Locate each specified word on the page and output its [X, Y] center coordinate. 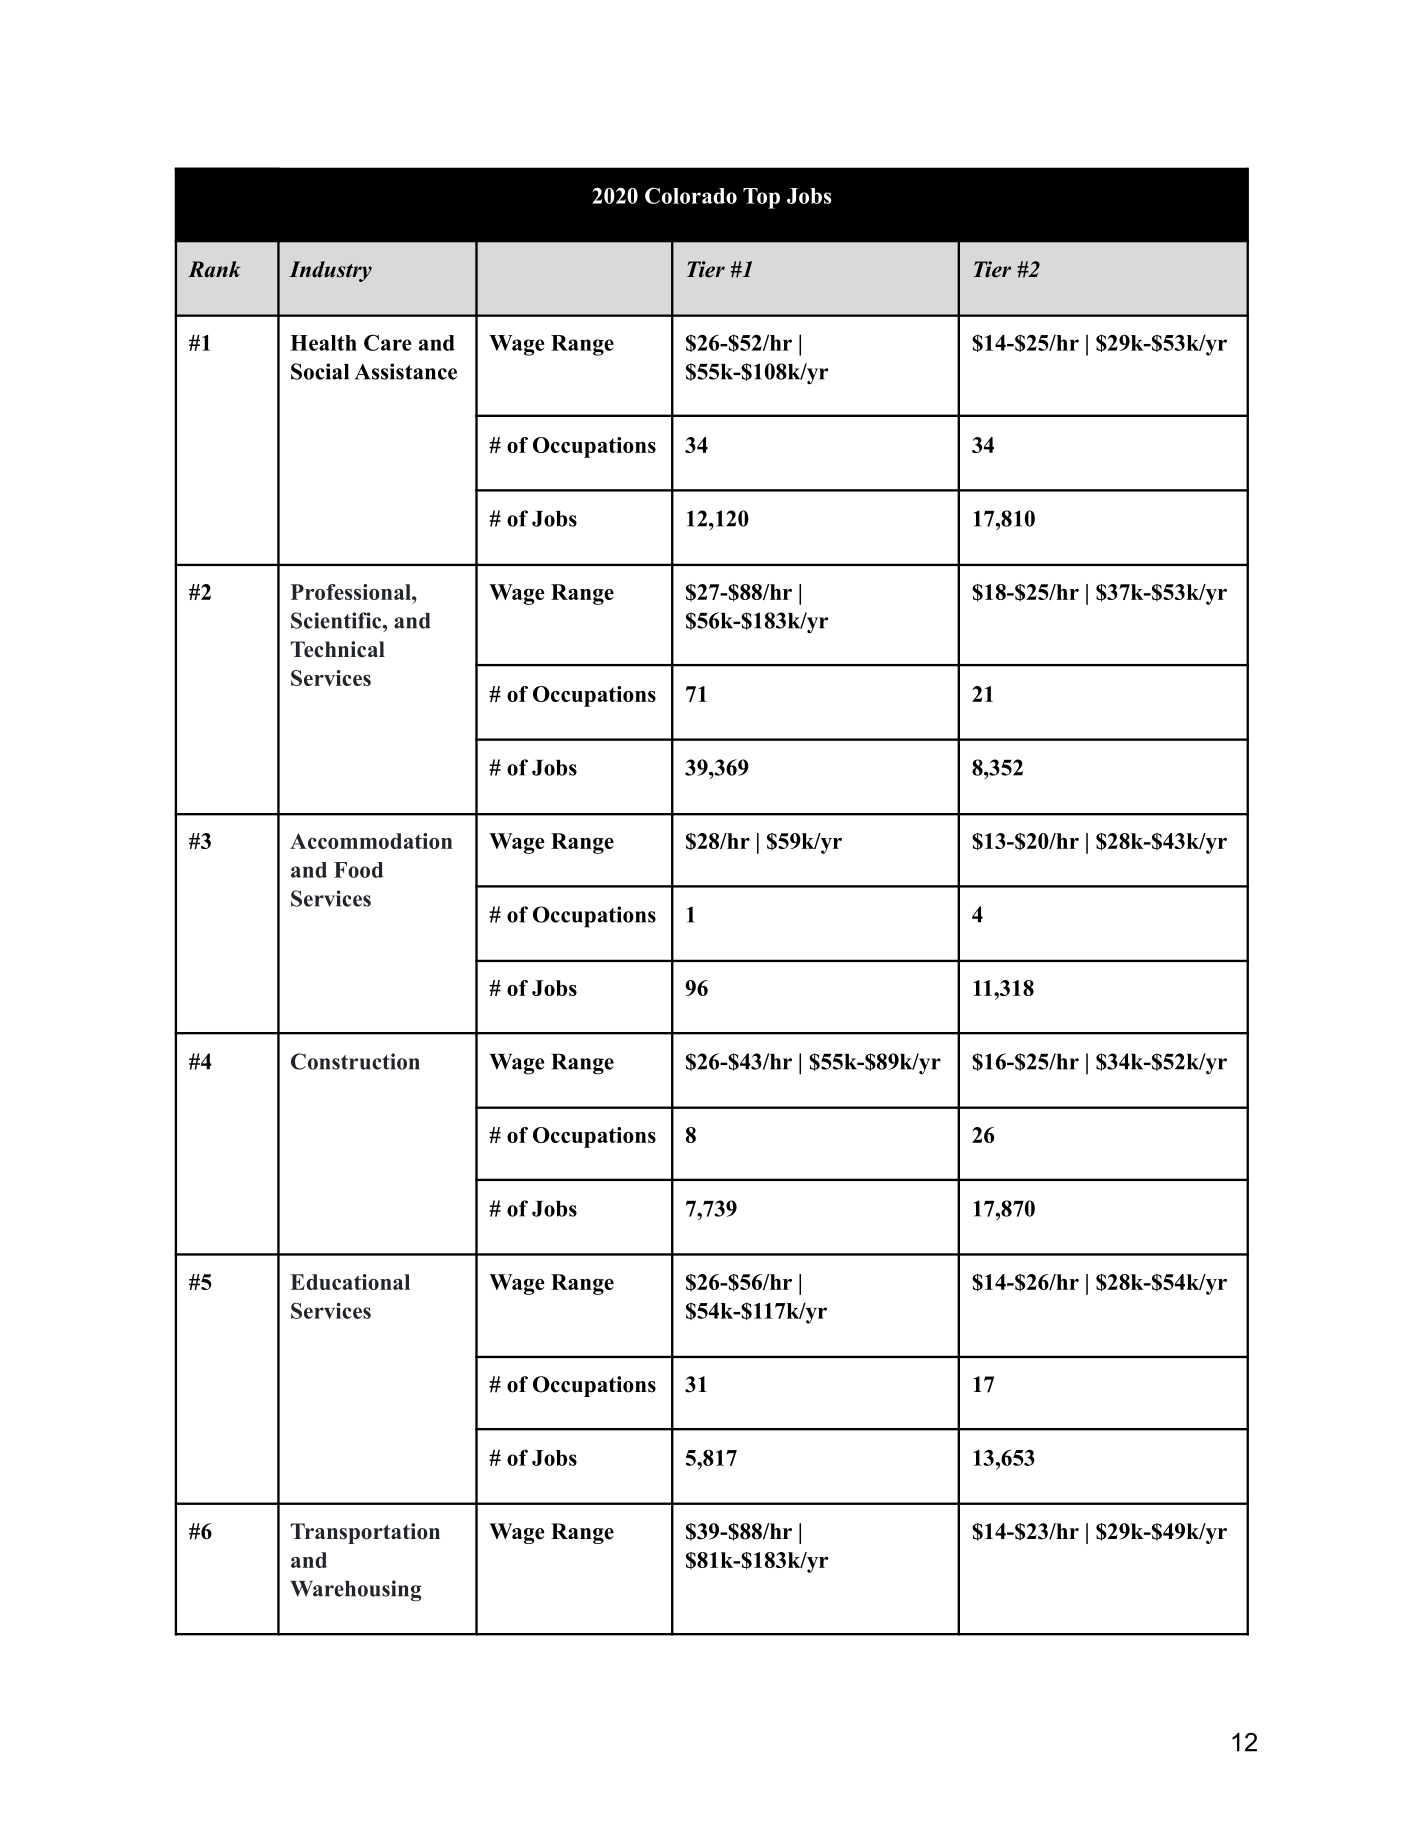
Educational [350, 1282]
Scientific [337, 620]
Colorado [691, 195]
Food [358, 870]
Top [761, 198]
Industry [330, 271]
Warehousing [355, 1591]
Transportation [365, 1533]
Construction [355, 1061]
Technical [338, 649]
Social [320, 371]
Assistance [406, 371]
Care [388, 342]
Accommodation [371, 841]
